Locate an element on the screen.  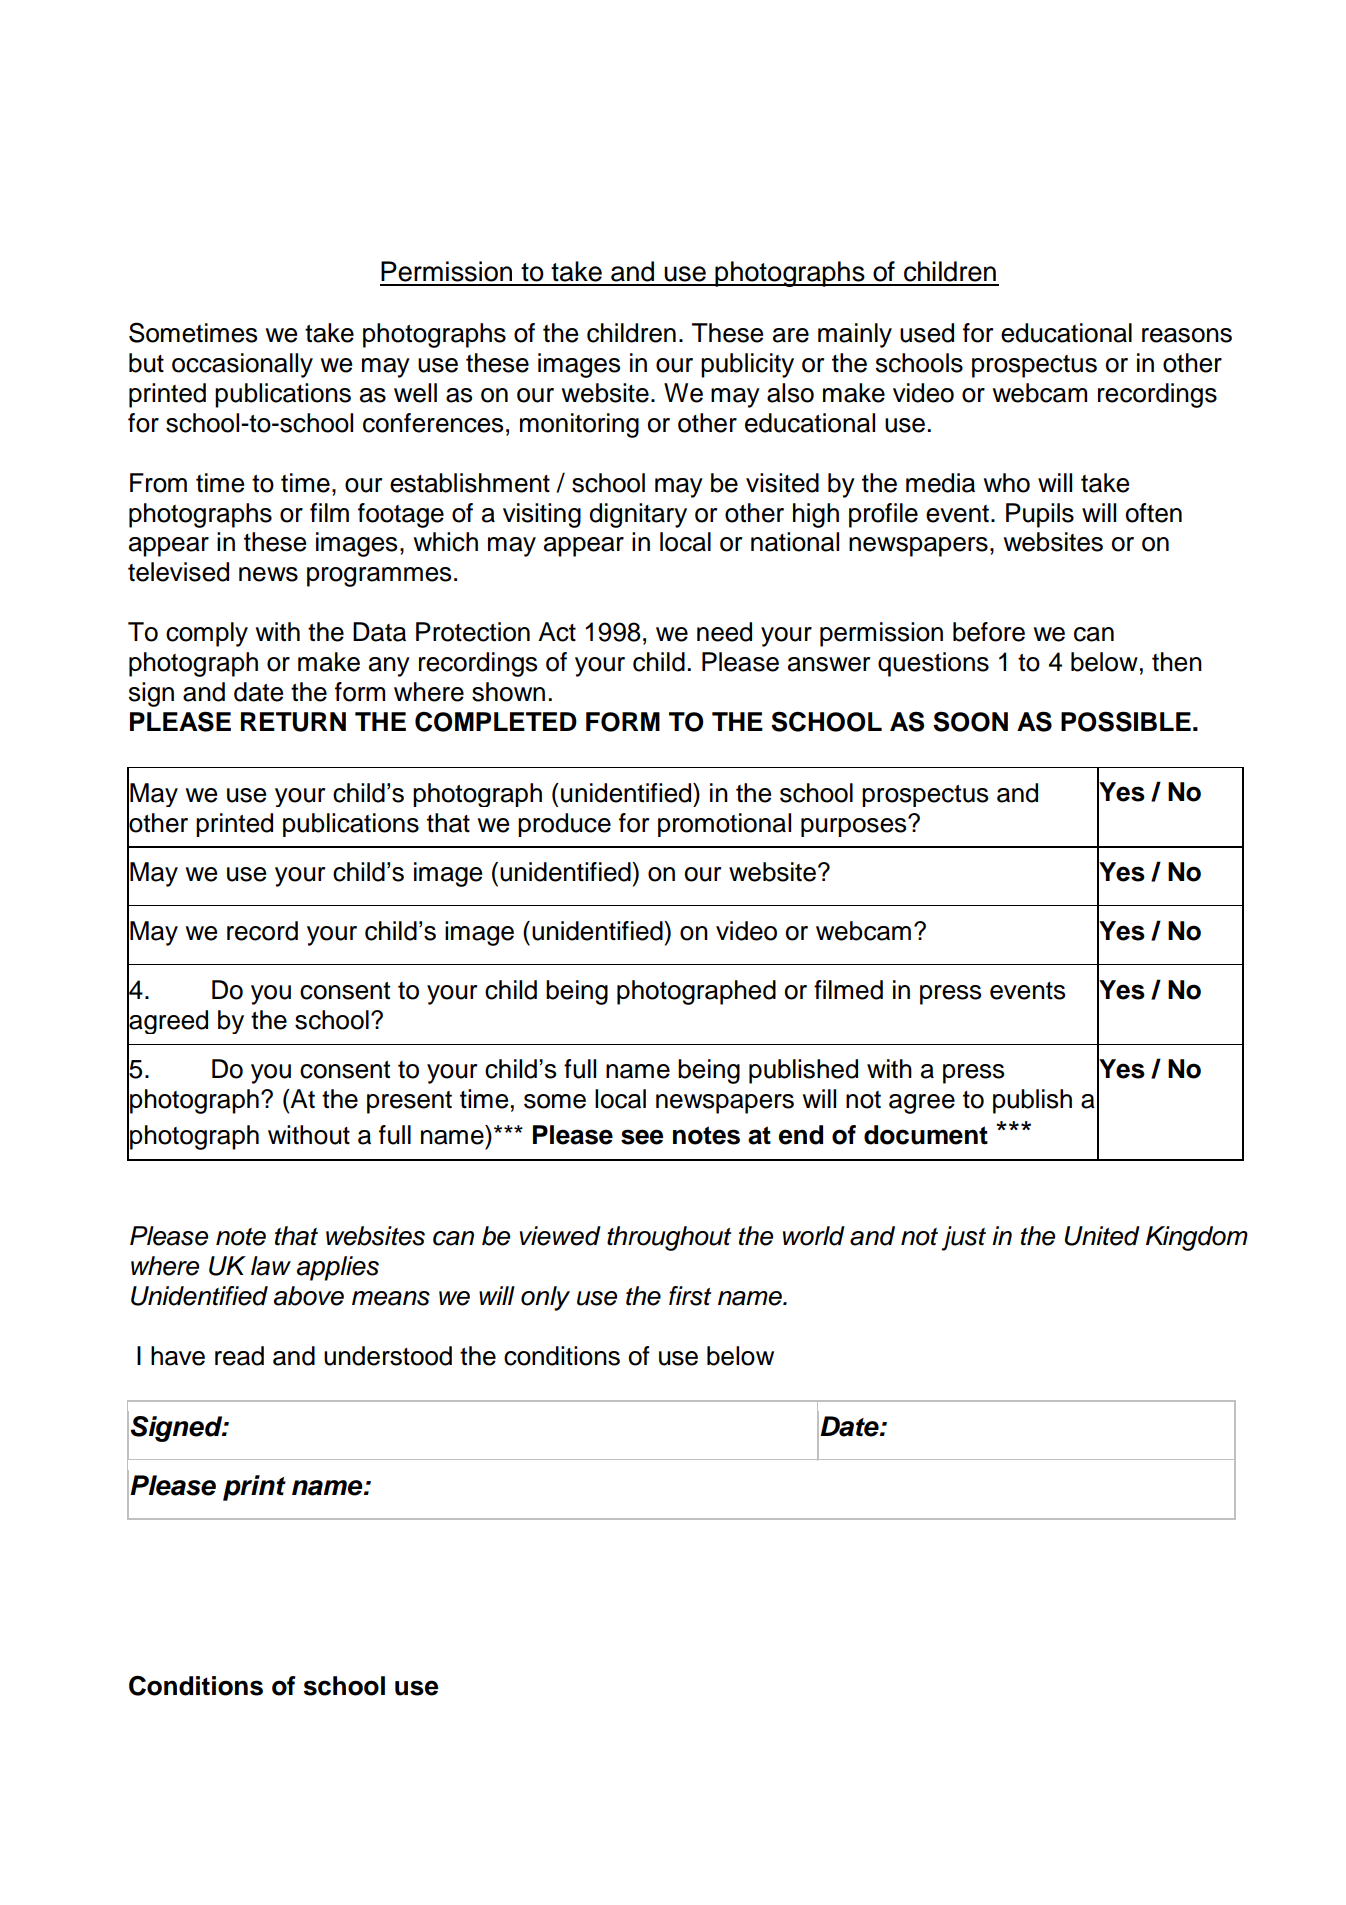
see is located at coordinates (642, 1137).
